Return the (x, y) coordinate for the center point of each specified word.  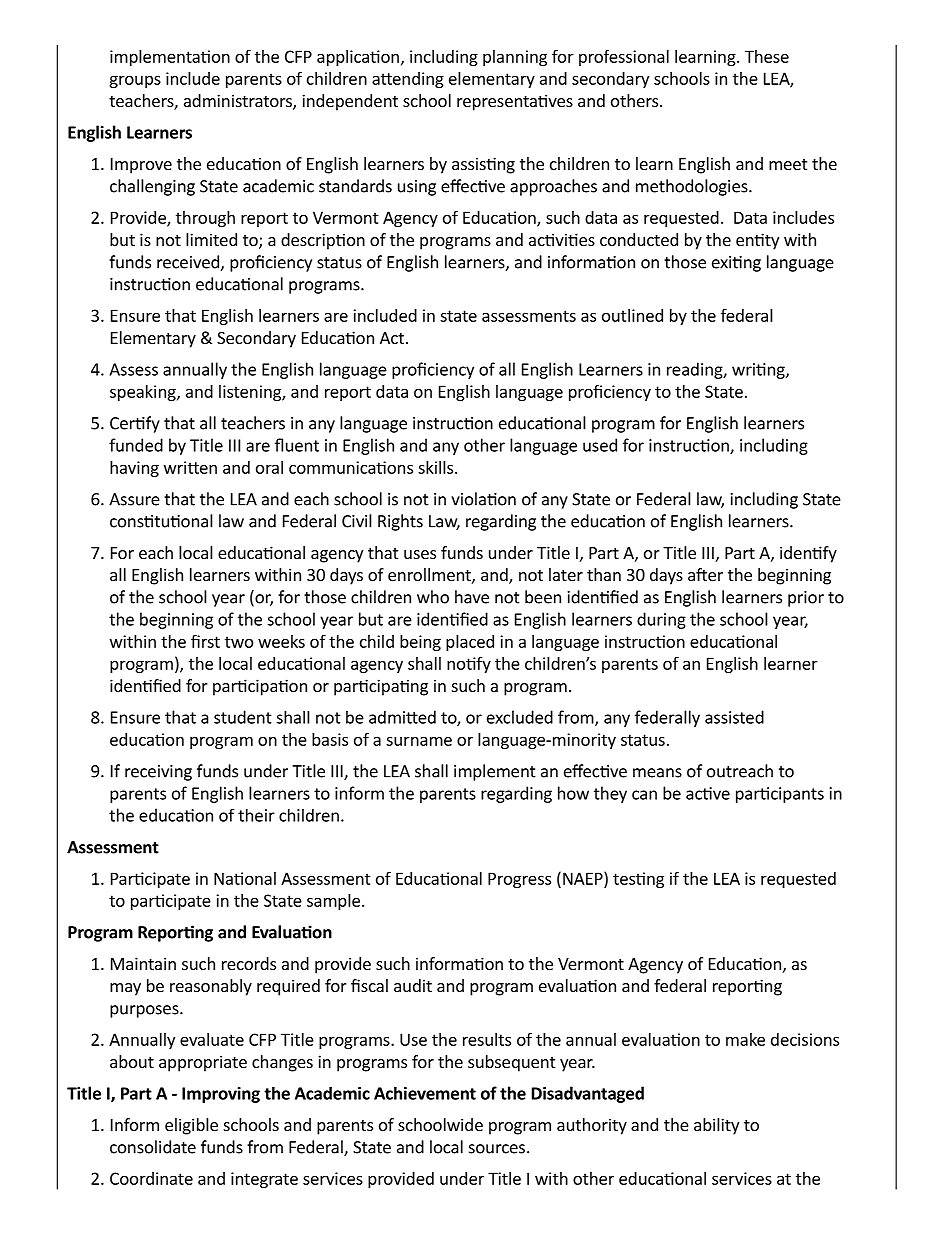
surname (419, 741)
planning (515, 58)
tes (625, 879)
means (657, 773)
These (767, 56)
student (243, 717)
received (189, 263)
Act (392, 338)
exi (723, 262)
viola (469, 499)
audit (413, 985)
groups (135, 81)
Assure (134, 499)
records (249, 963)
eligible (191, 1126)
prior (806, 599)
